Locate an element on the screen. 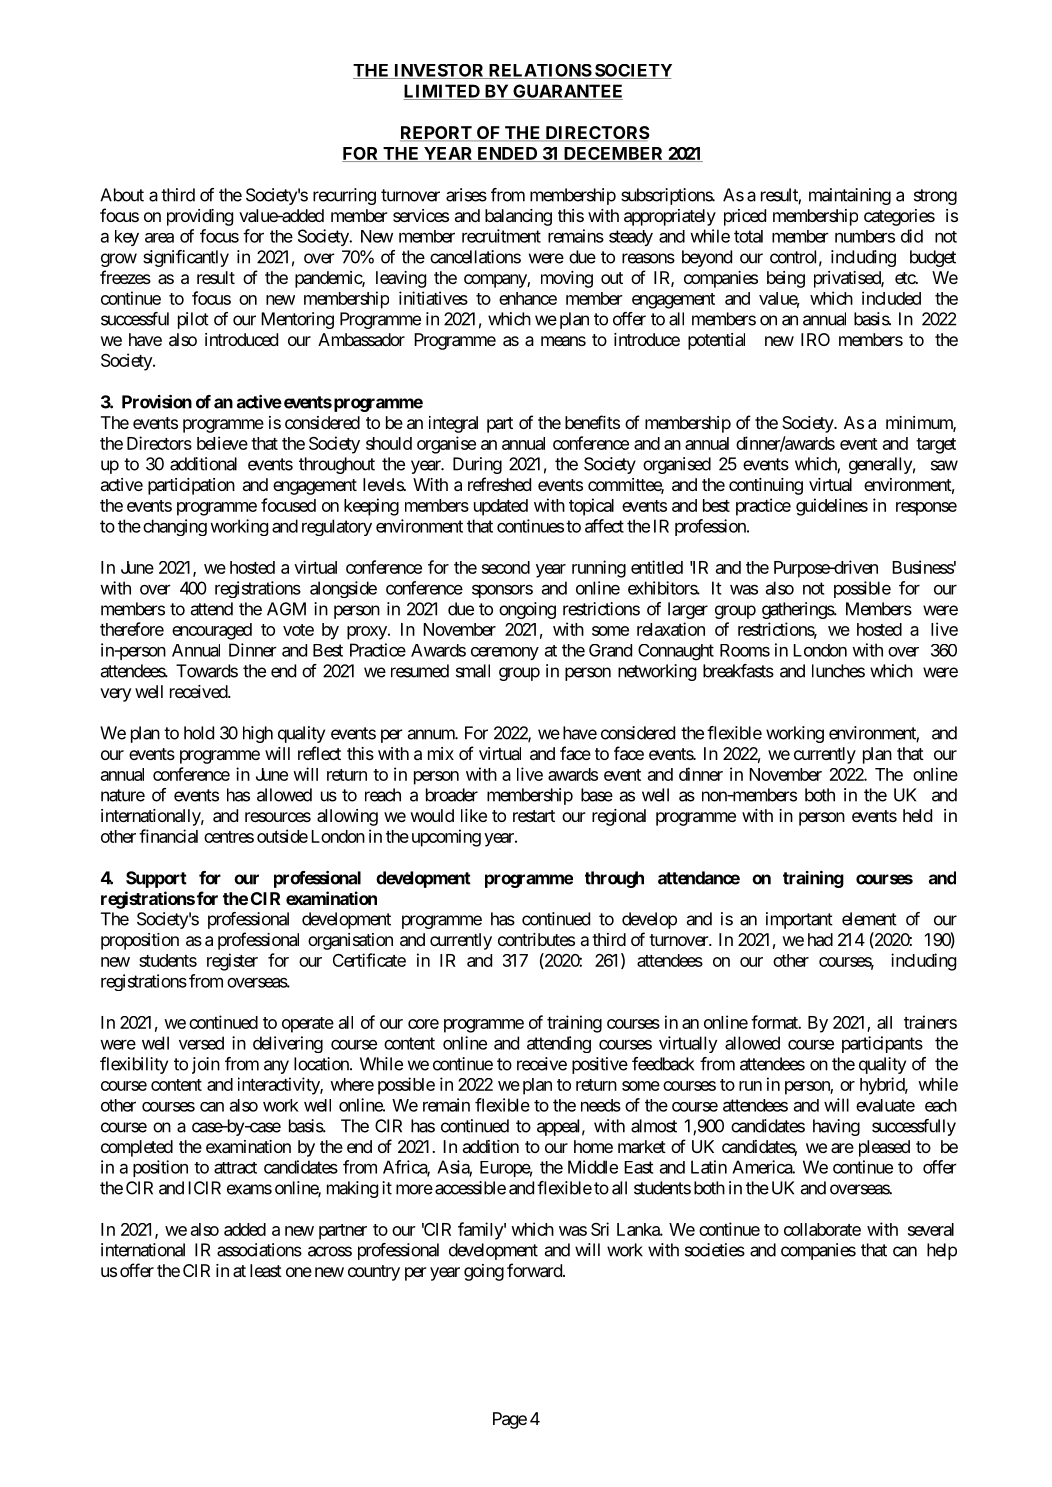 Image resolution: width=1052 pixels, height=1487 pixels. GUARANTEE is located at coordinates (567, 92).
